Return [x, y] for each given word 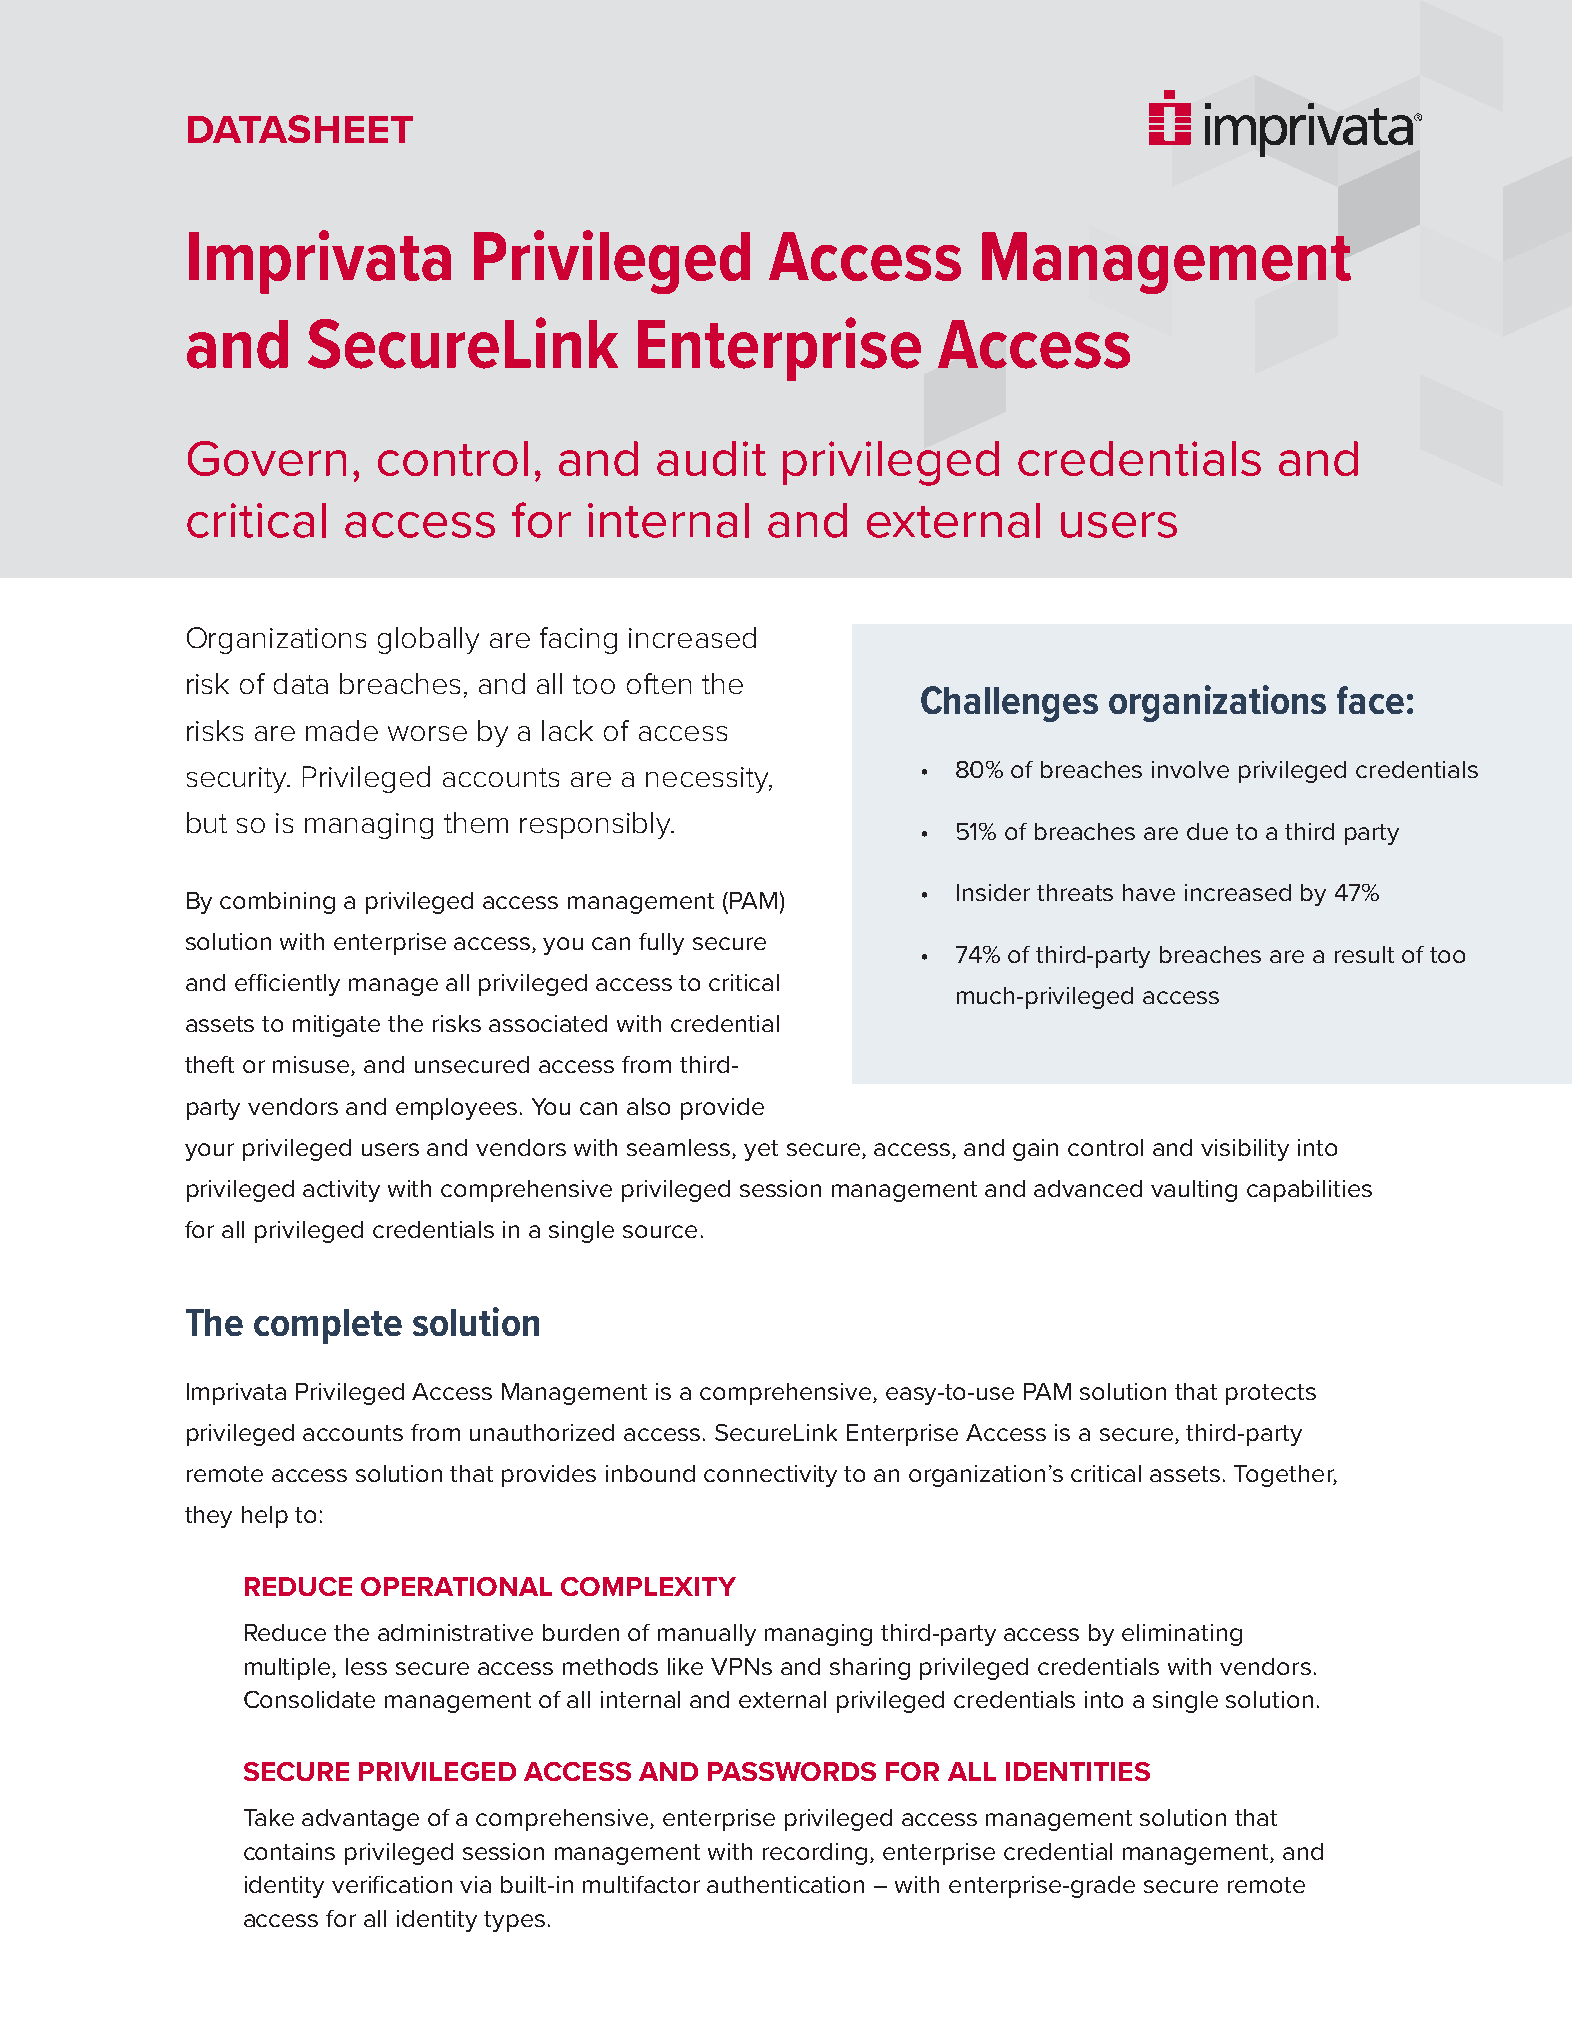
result [1364, 954]
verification [392, 1884]
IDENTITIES [1078, 1771]
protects [1271, 1394]
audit [711, 458]
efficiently [287, 985]
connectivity [770, 1476]
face [1370, 700]
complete [328, 1326]
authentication [785, 1884]
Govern [267, 458]
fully [661, 944]
